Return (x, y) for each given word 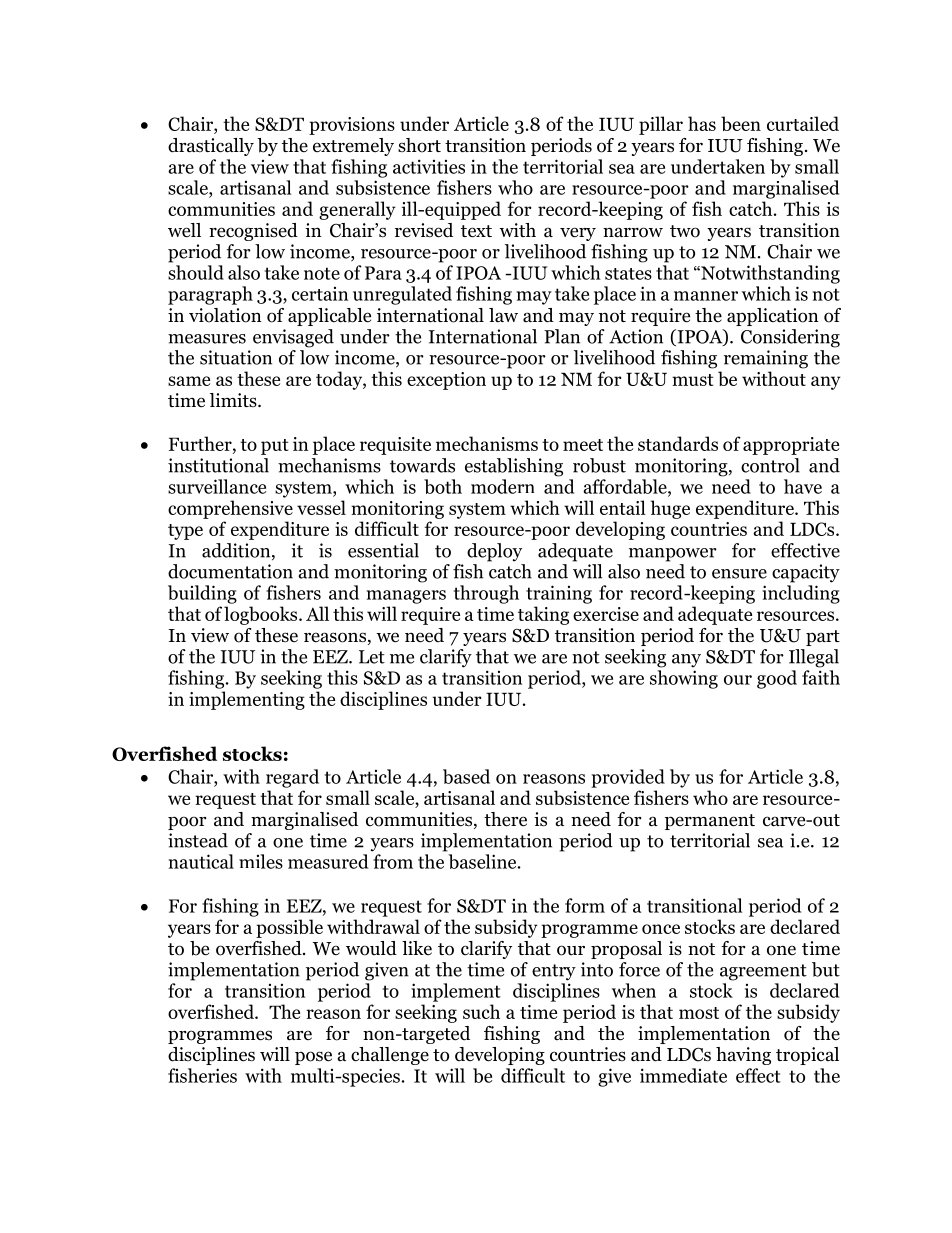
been (741, 123)
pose (313, 1058)
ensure (739, 574)
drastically (211, 147)
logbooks (262, 615)
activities (429, 166)
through (486, 594)
